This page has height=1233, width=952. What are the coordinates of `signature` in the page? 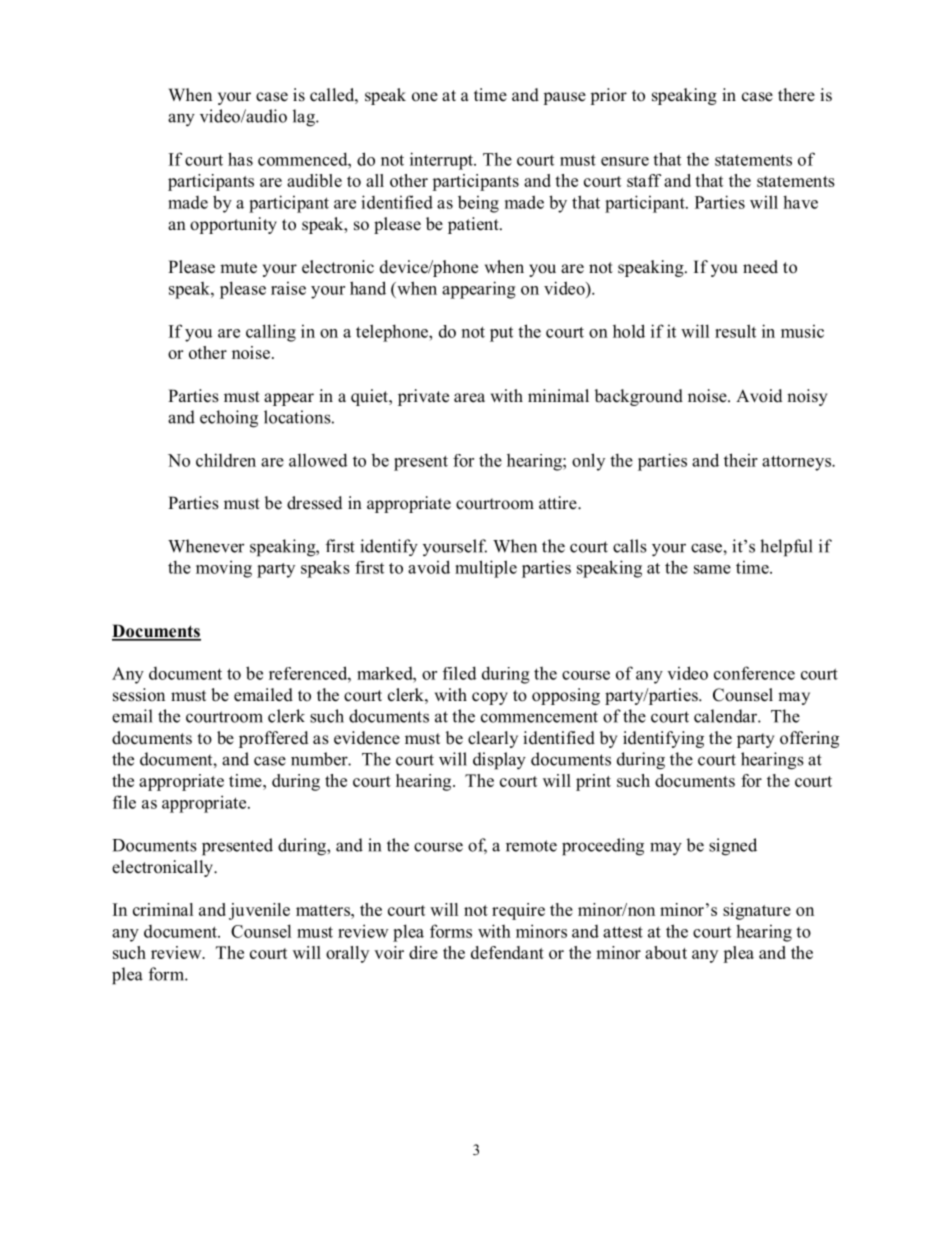 It's located at (757, 911).
